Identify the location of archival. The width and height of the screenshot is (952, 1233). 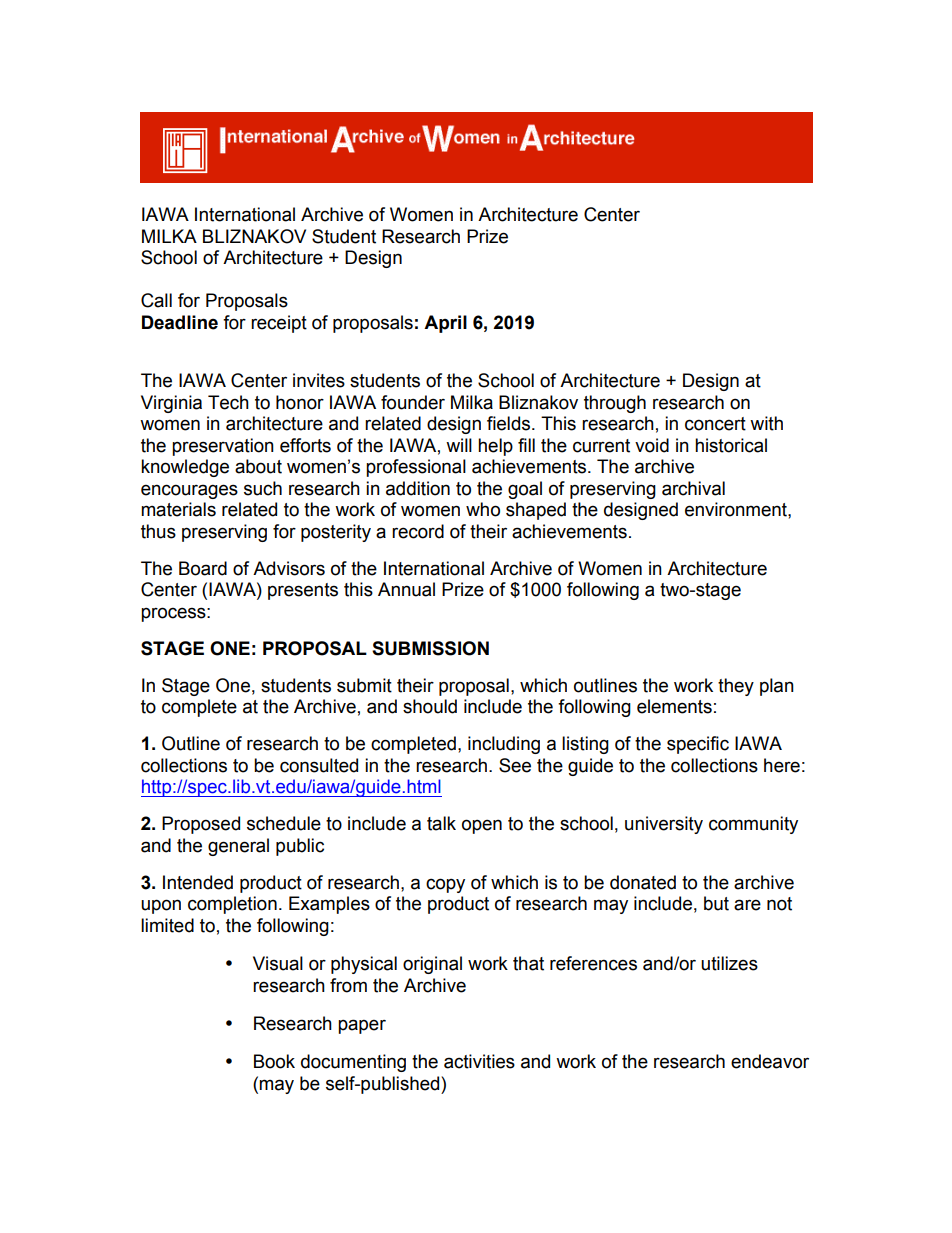
(693, 488).
